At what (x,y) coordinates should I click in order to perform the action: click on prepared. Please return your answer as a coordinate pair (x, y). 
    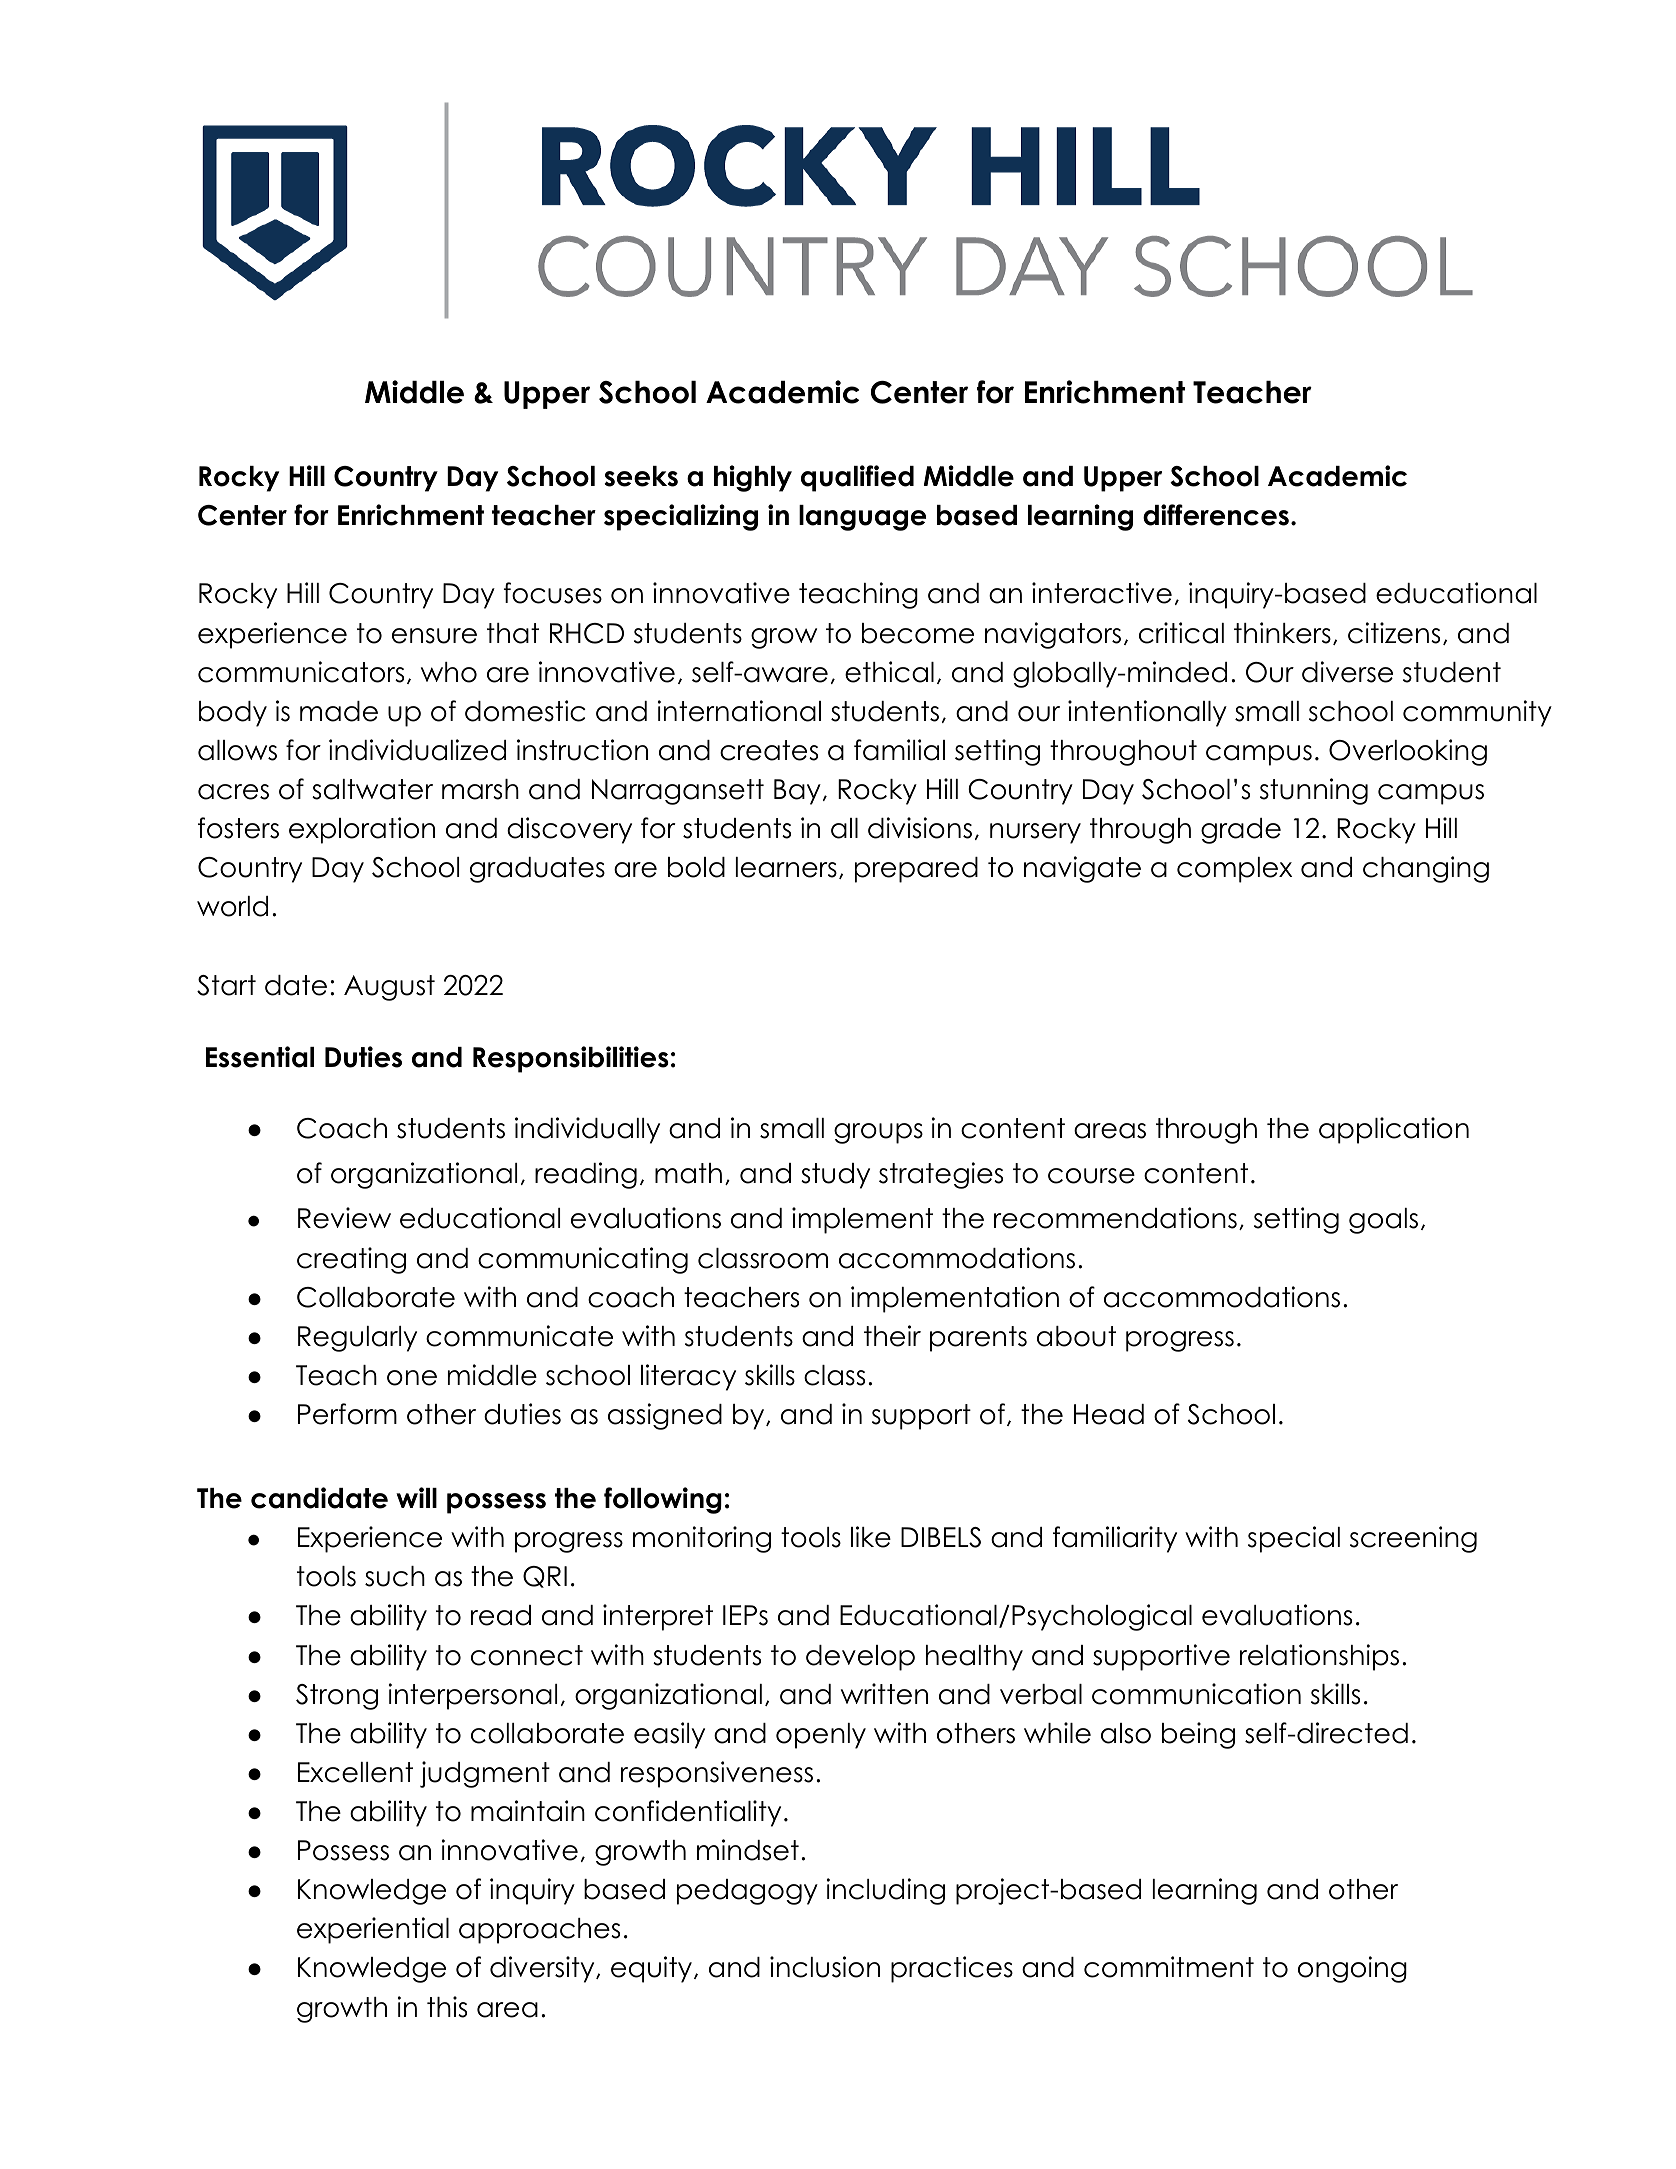
    Looking at the image, I should click on (916, 870).
